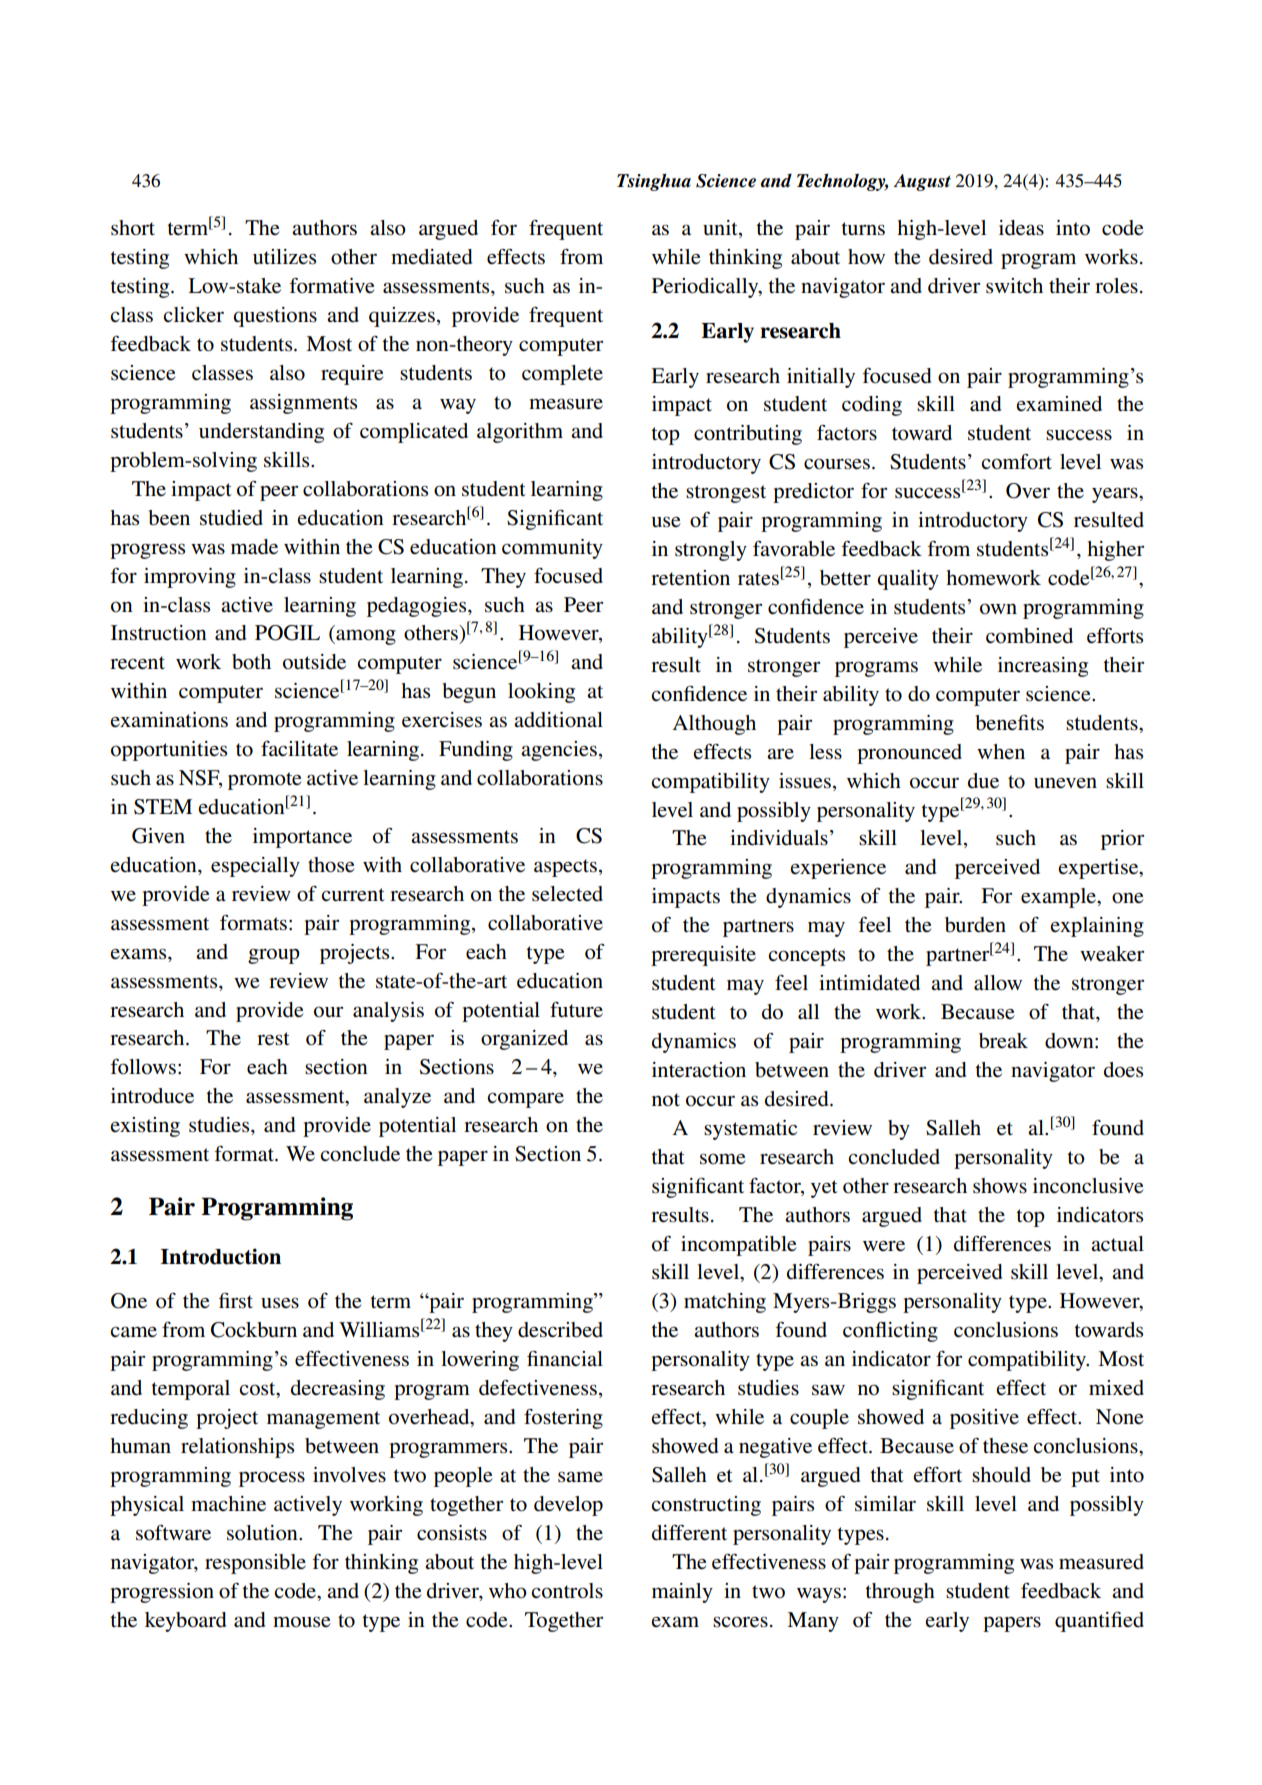  What do you see at coordinates (654, 182) in the document?
I see `Tsinghua` at bounding box center [654, 182].
